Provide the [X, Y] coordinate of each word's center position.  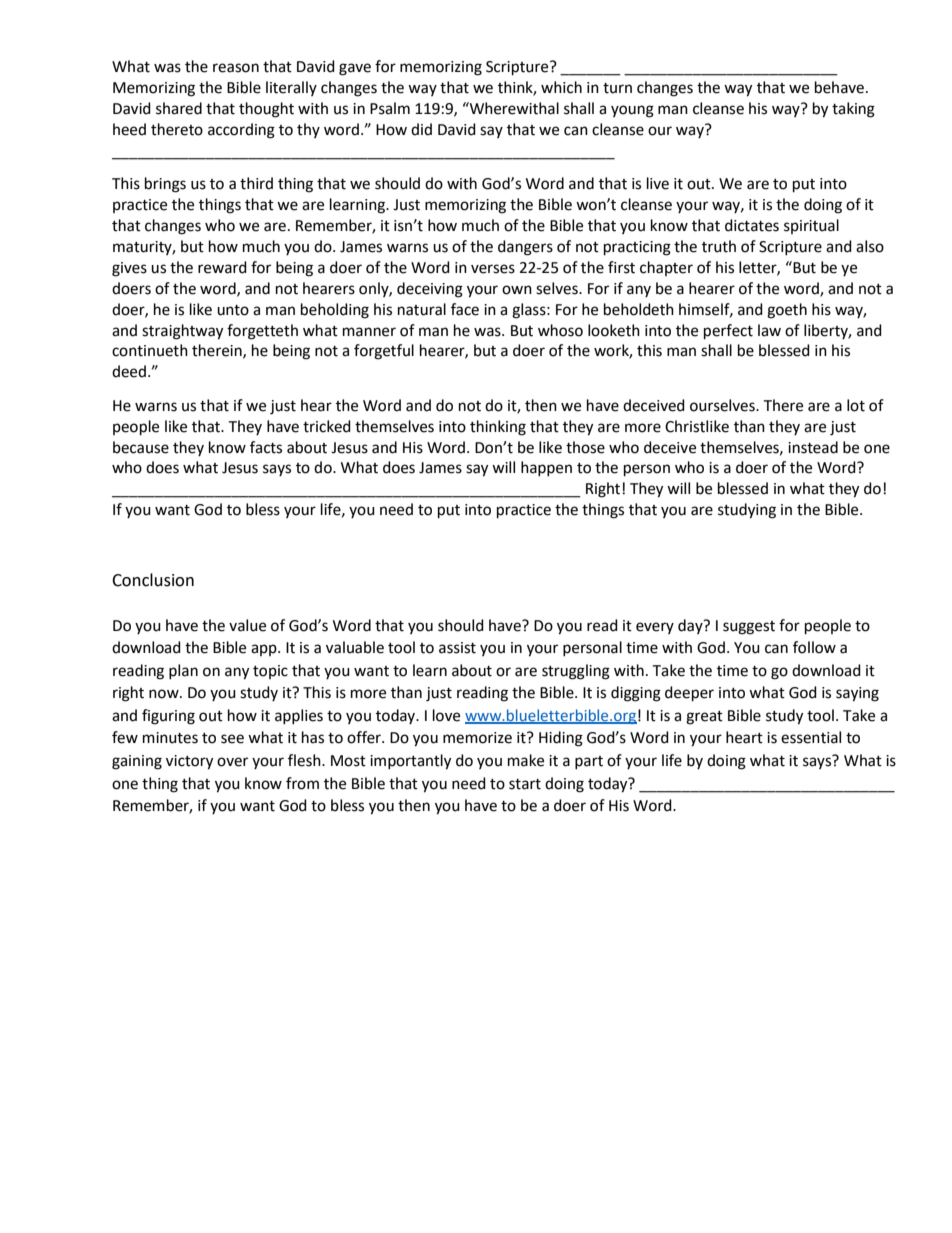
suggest [749, 628]
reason [236, 68]
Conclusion [153, 580]
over [232, 762]
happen [546, 468]
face [465, 309]
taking [853, 110]
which [561, 87]
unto [233, 310]
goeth [787, 311]
